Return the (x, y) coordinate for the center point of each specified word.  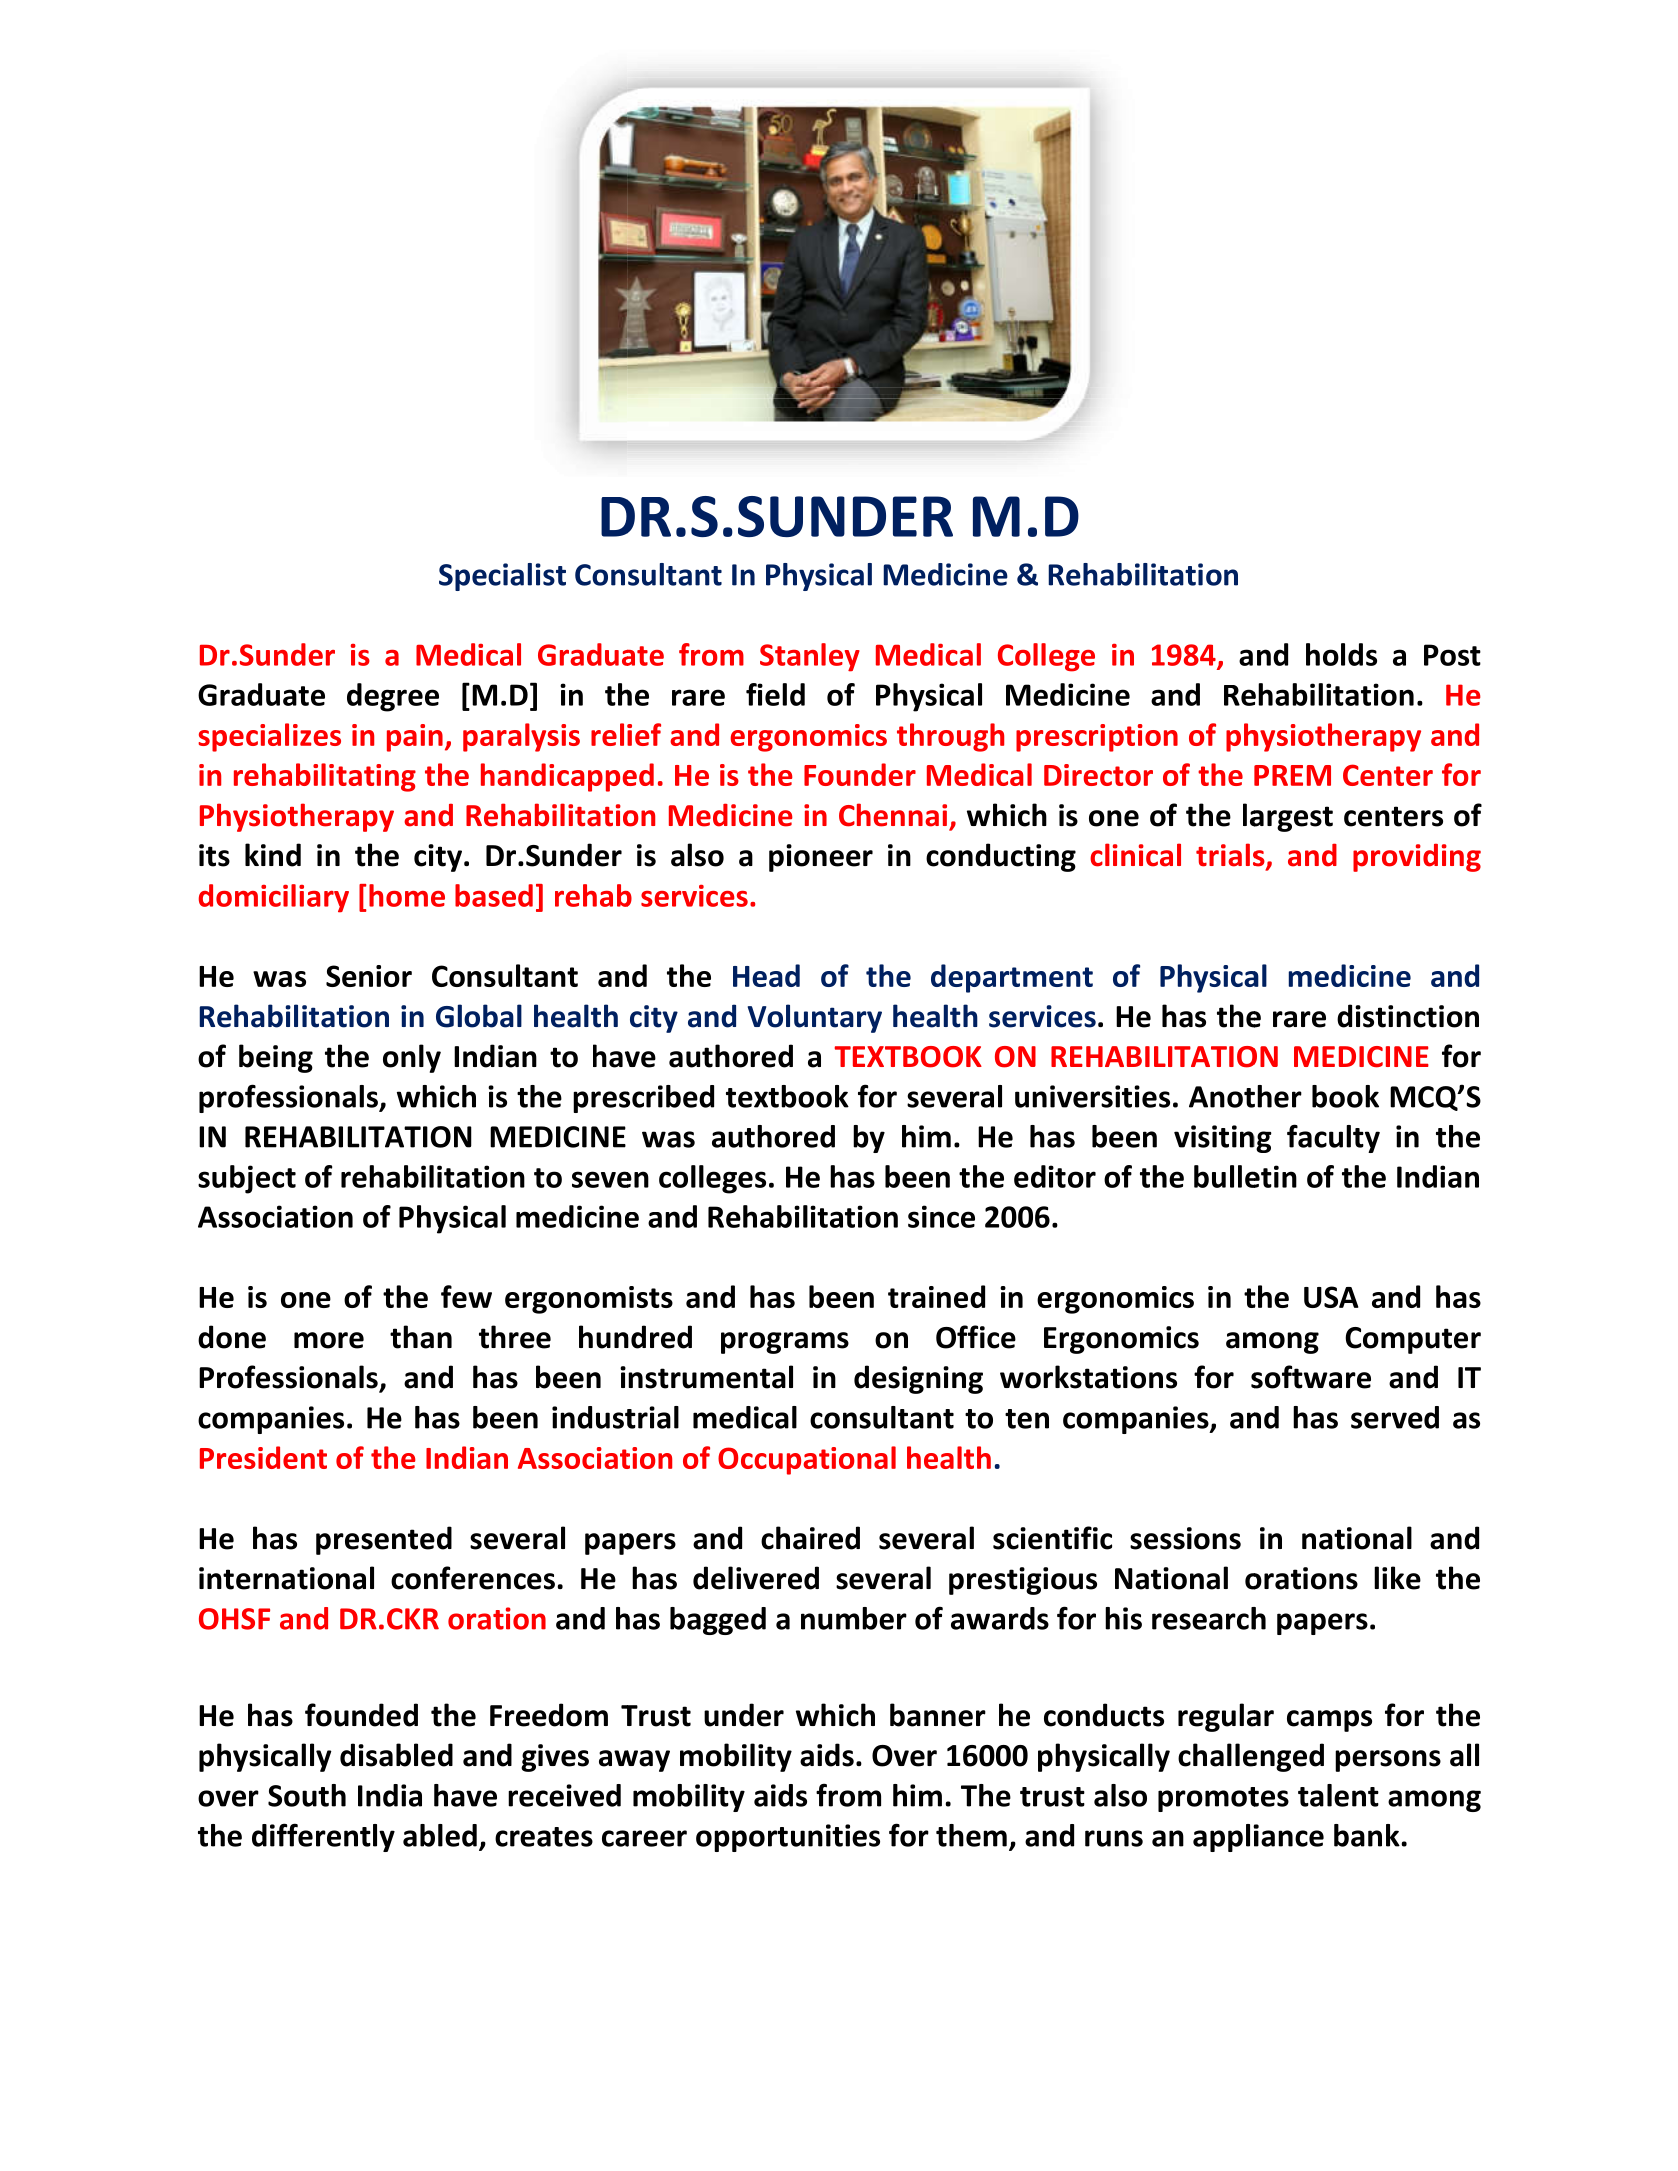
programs (785, 1343)
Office (976, 1337)
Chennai (893, 815)
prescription (1097, 738)
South (307, 1795)
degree (393, 697)
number (854, 1618)
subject (247, 1179)
